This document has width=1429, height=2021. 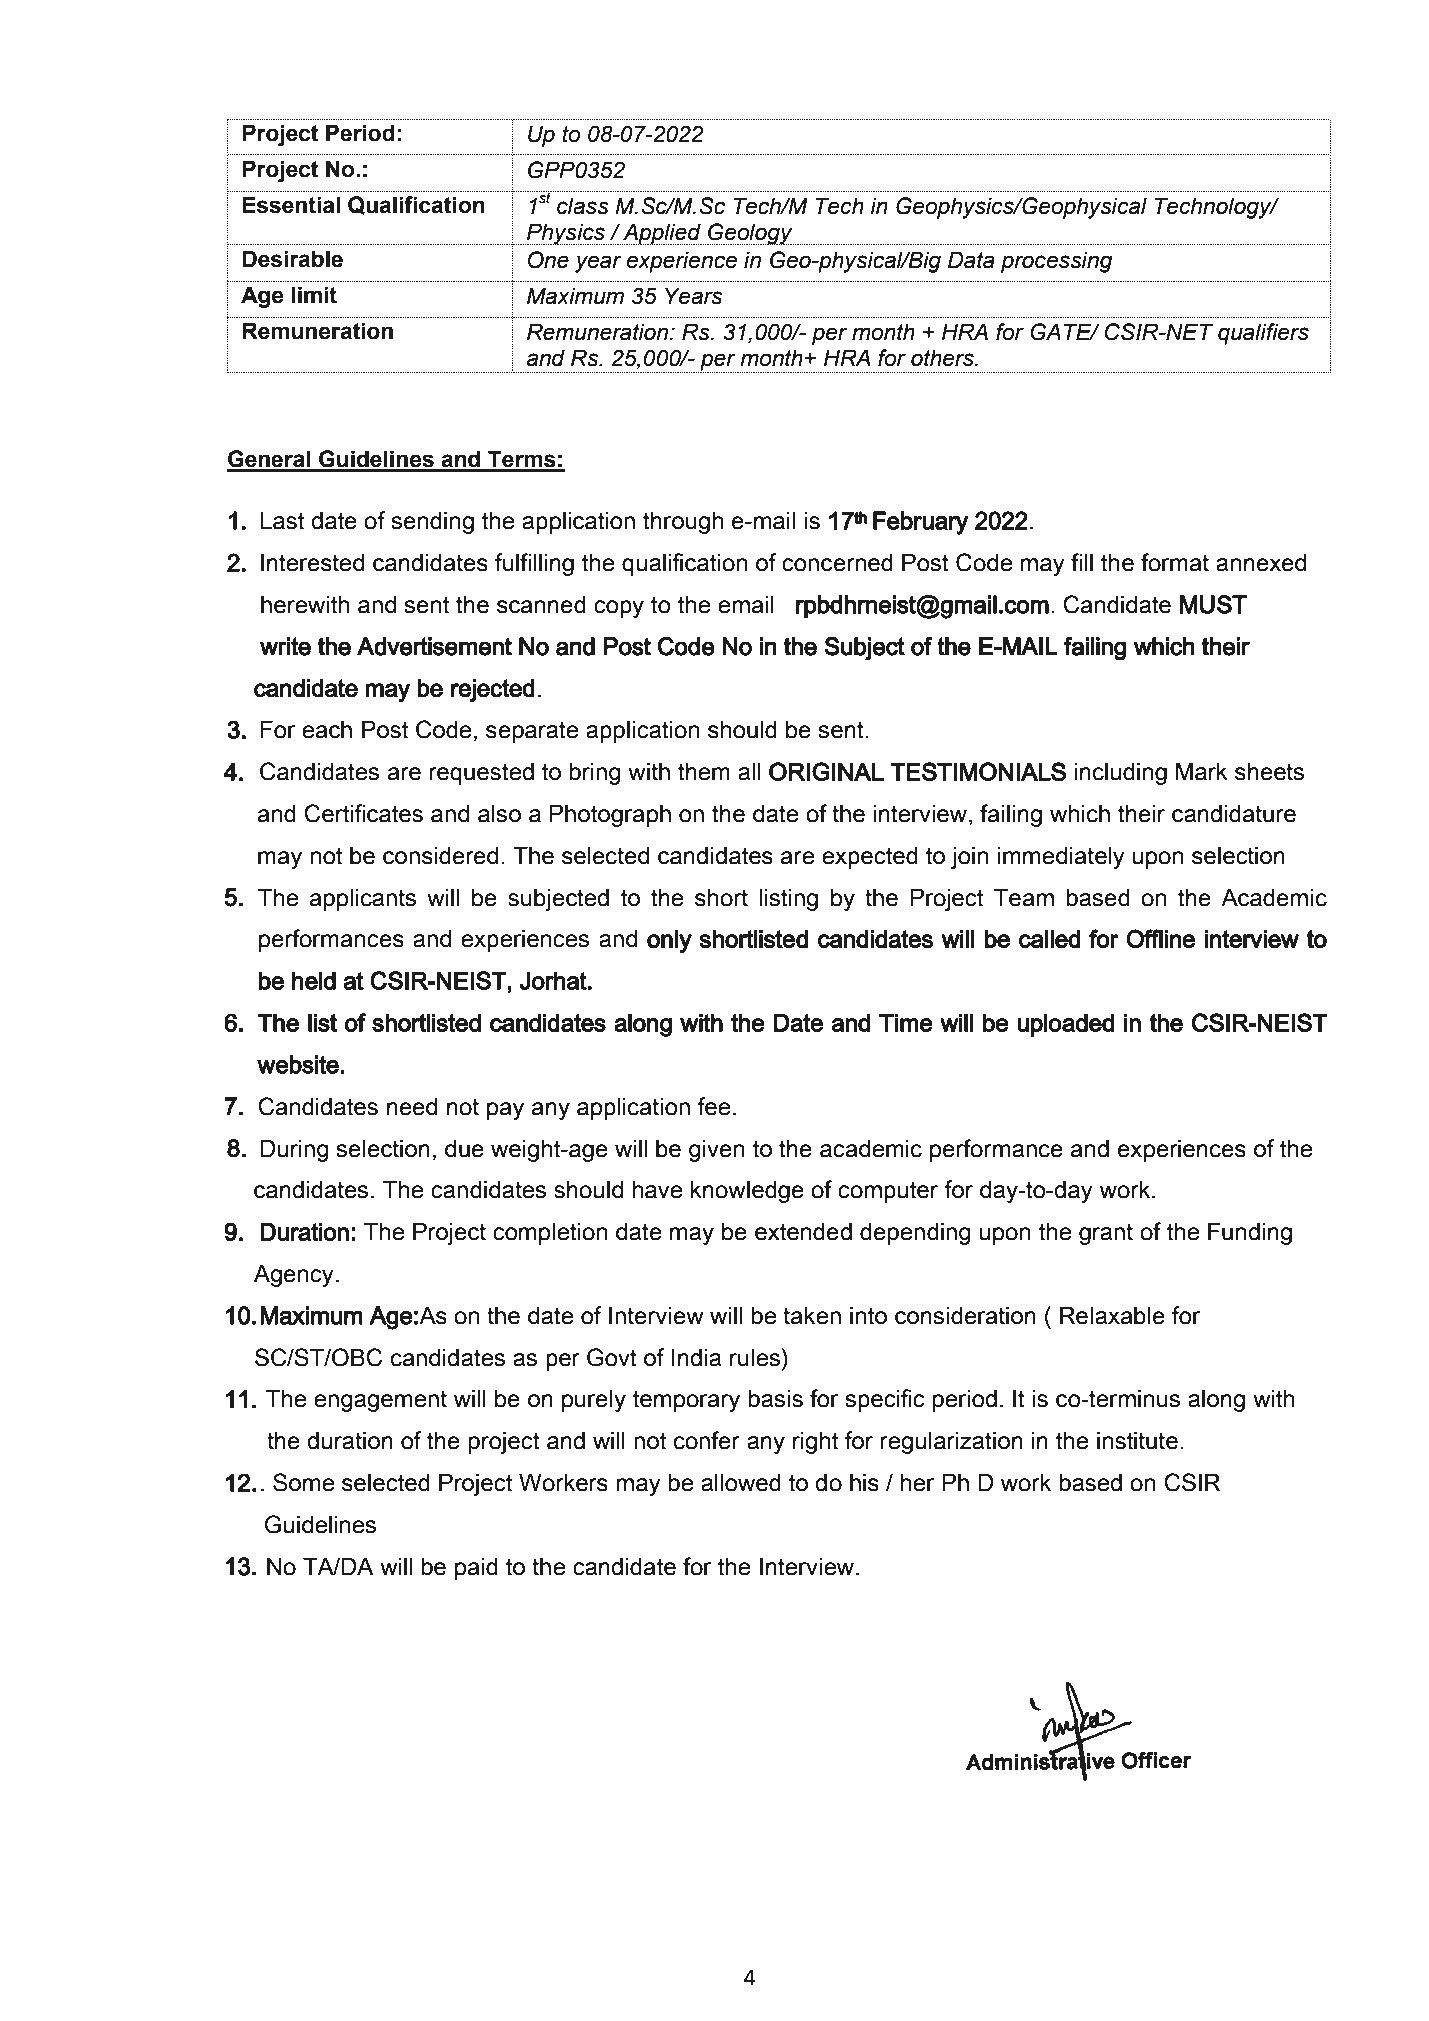 I want to click on paid, so click(x=476, y=1568).
